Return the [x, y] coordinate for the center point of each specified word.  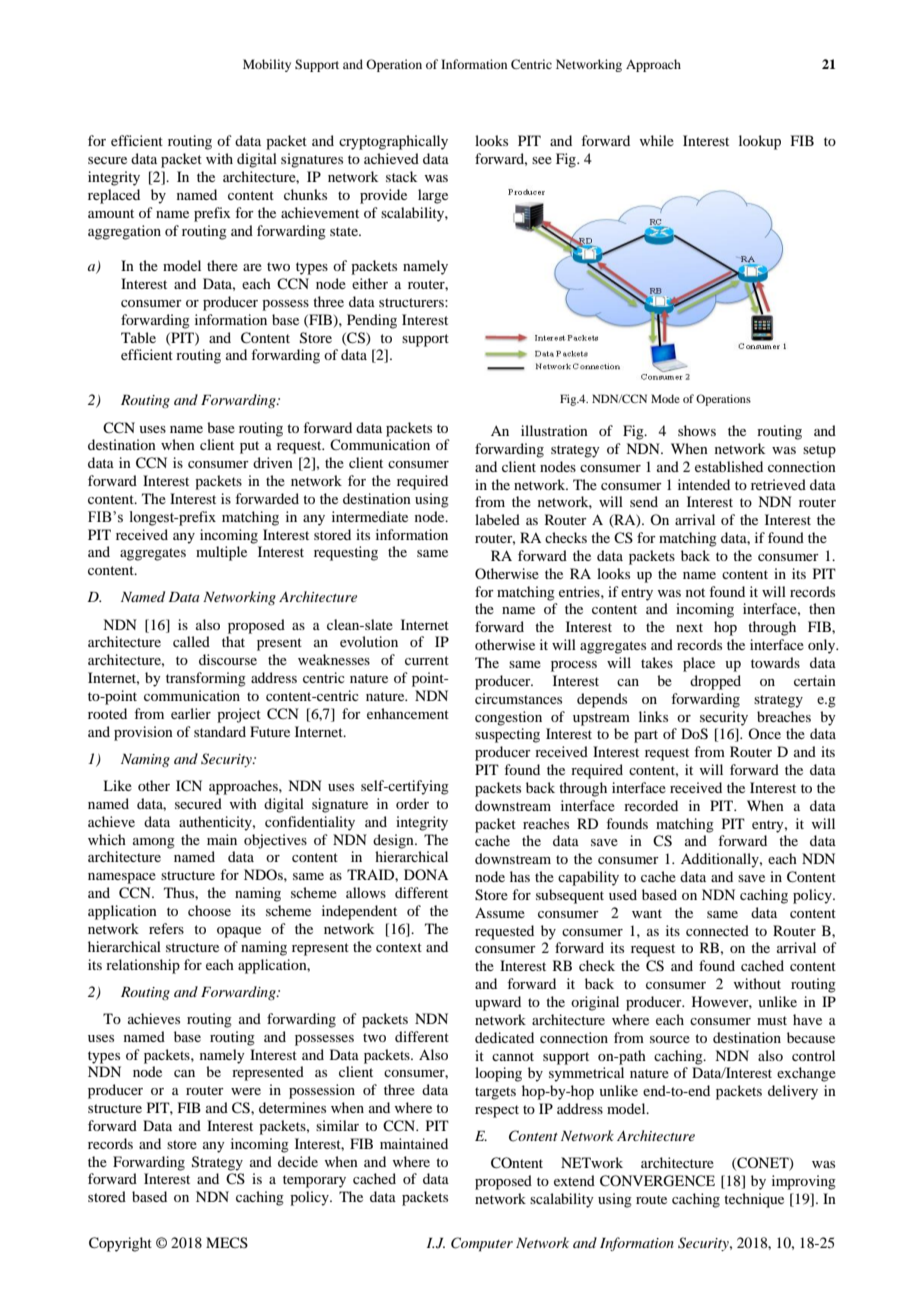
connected [717, 930]
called [191, 641]
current [427, 660]
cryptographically [393, 142]
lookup [760, 142]
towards [775, 662]
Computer [482, 1244]
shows [697, 430]
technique [754, 1200]
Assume [500, 912]
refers [166, 928]
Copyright [120, 1244]
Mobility [267, 65]
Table [138, 337]
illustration [554, 430]
